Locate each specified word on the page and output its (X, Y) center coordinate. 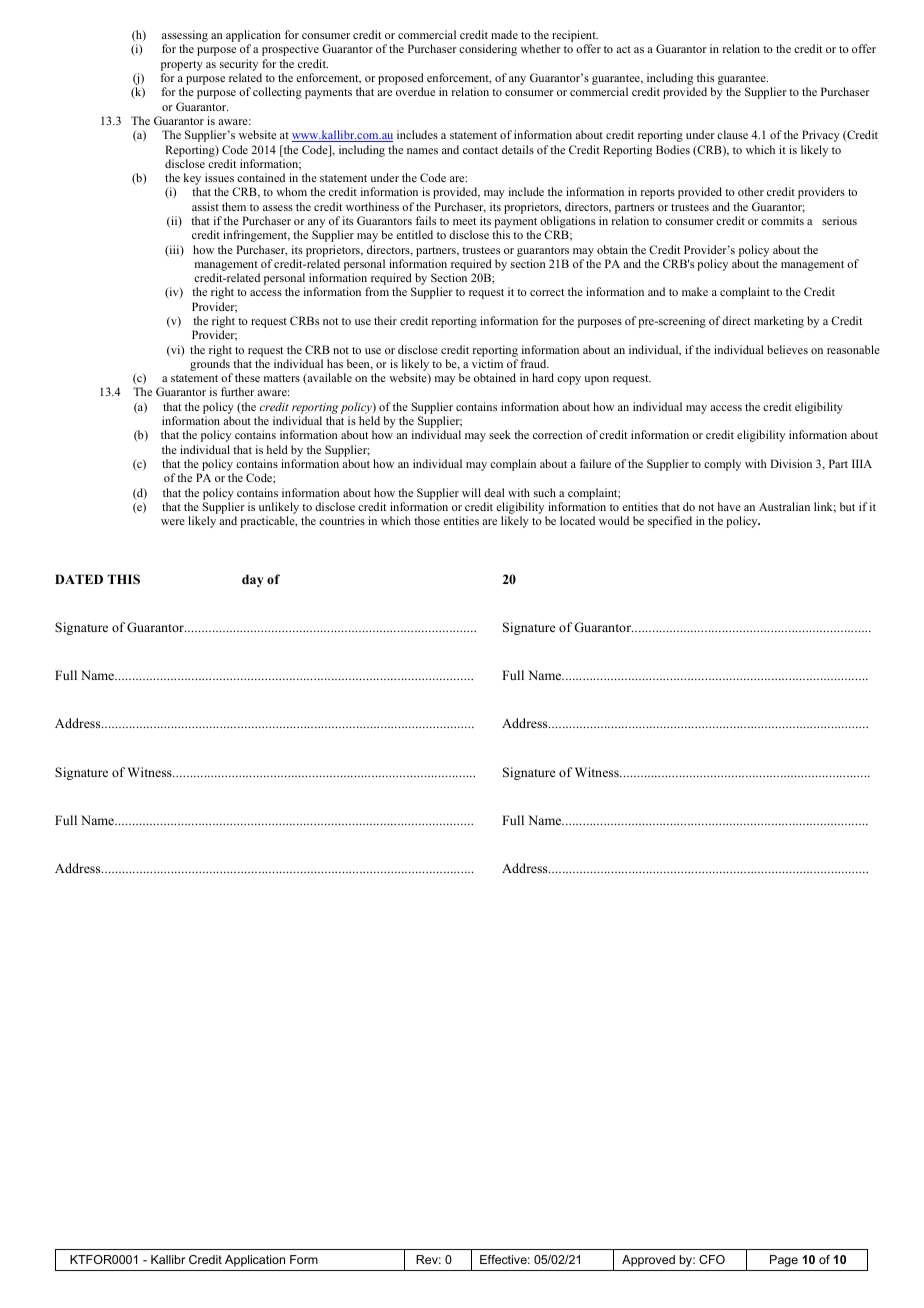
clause (732, 134)
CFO (712, 1259)
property (182, 66)
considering (488, 50)
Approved (648, 1261)
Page (784, 1261)
